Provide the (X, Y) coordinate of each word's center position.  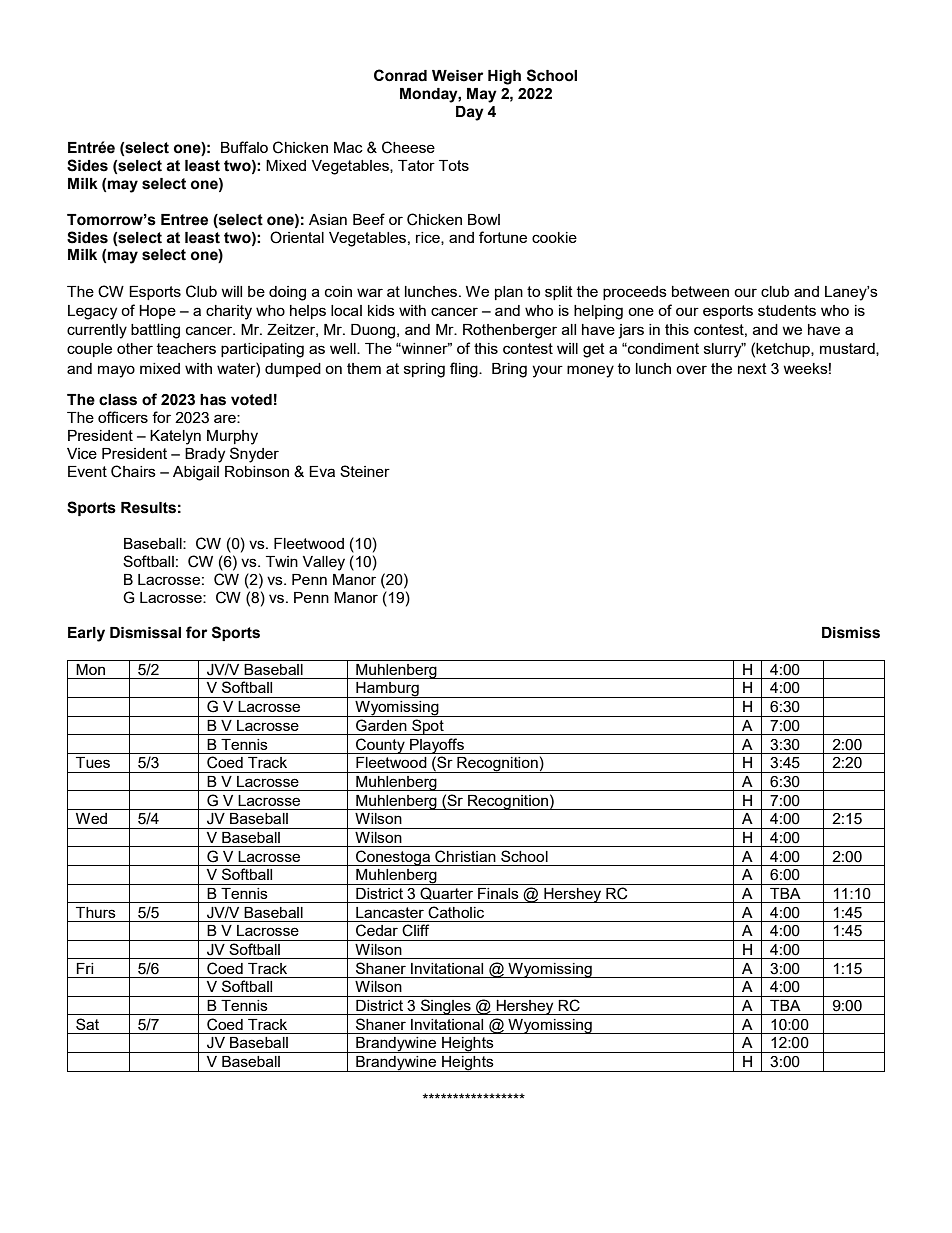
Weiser (457, 76)
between (700, 291)
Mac (348, 147)
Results (148, 508)
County (380, 746)
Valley (324, 563)
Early (86, 634)
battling (155, 331)
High (504, 77)
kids (381, 310)
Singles (446, 1007)
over (691, 369)
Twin (282, 561)
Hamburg (387, 690)
